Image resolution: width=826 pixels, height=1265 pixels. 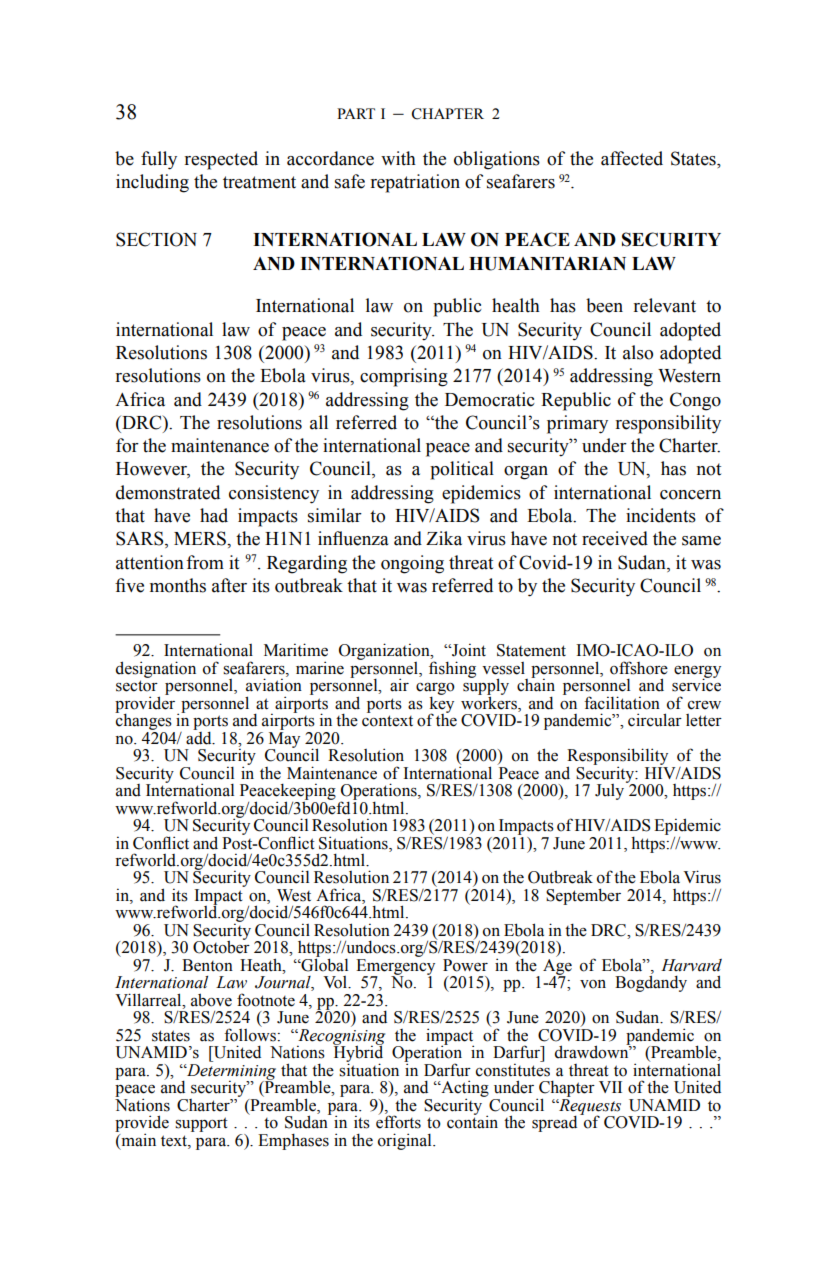 I want to click on with, so click(x=398, y=158).
